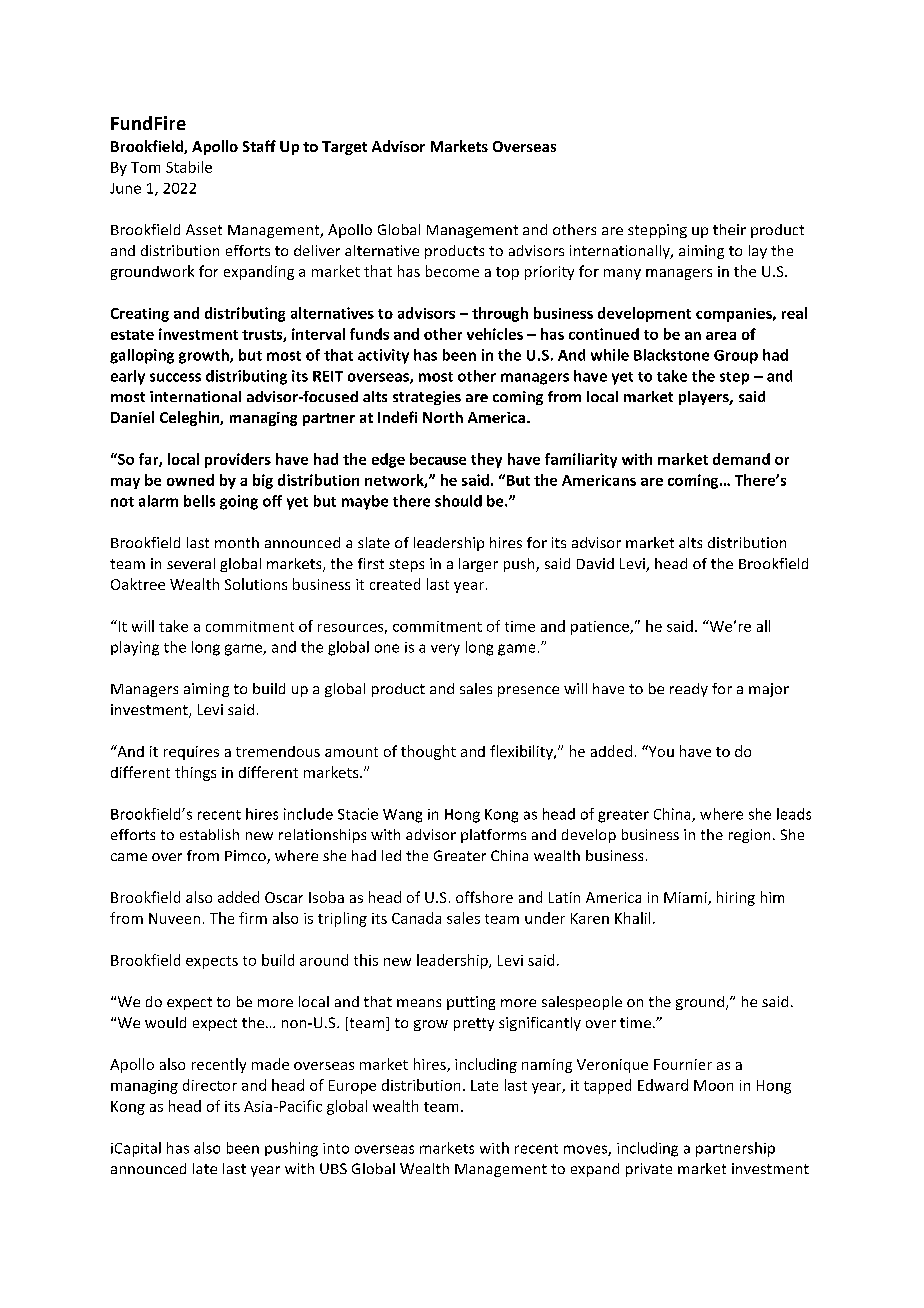 The width and height of the image is (924, 1308). Describe the element at coordinates (689, 690) in the image. I see `ready` at that location.
